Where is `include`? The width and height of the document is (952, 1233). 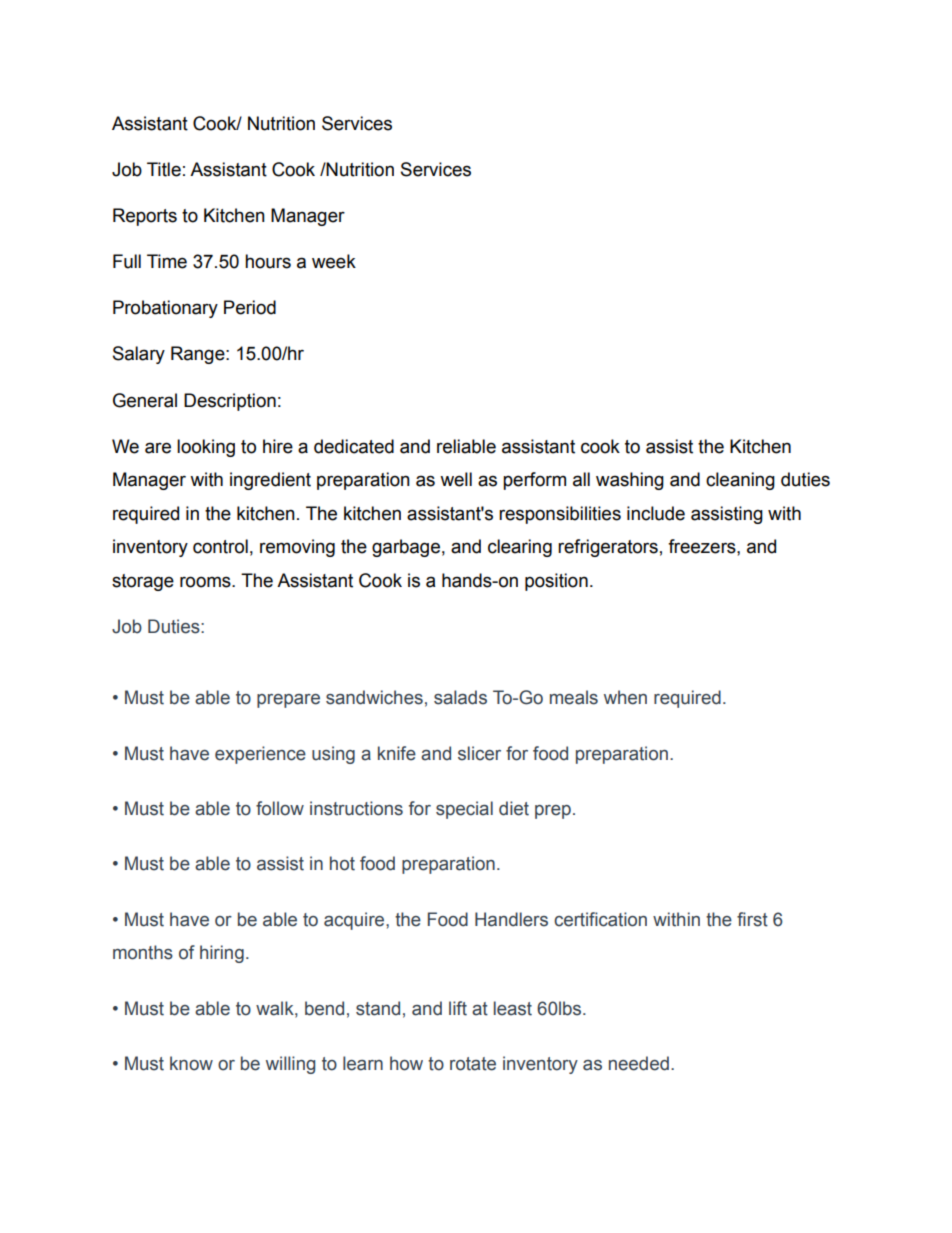 include is located at coordinates (656, 513).
